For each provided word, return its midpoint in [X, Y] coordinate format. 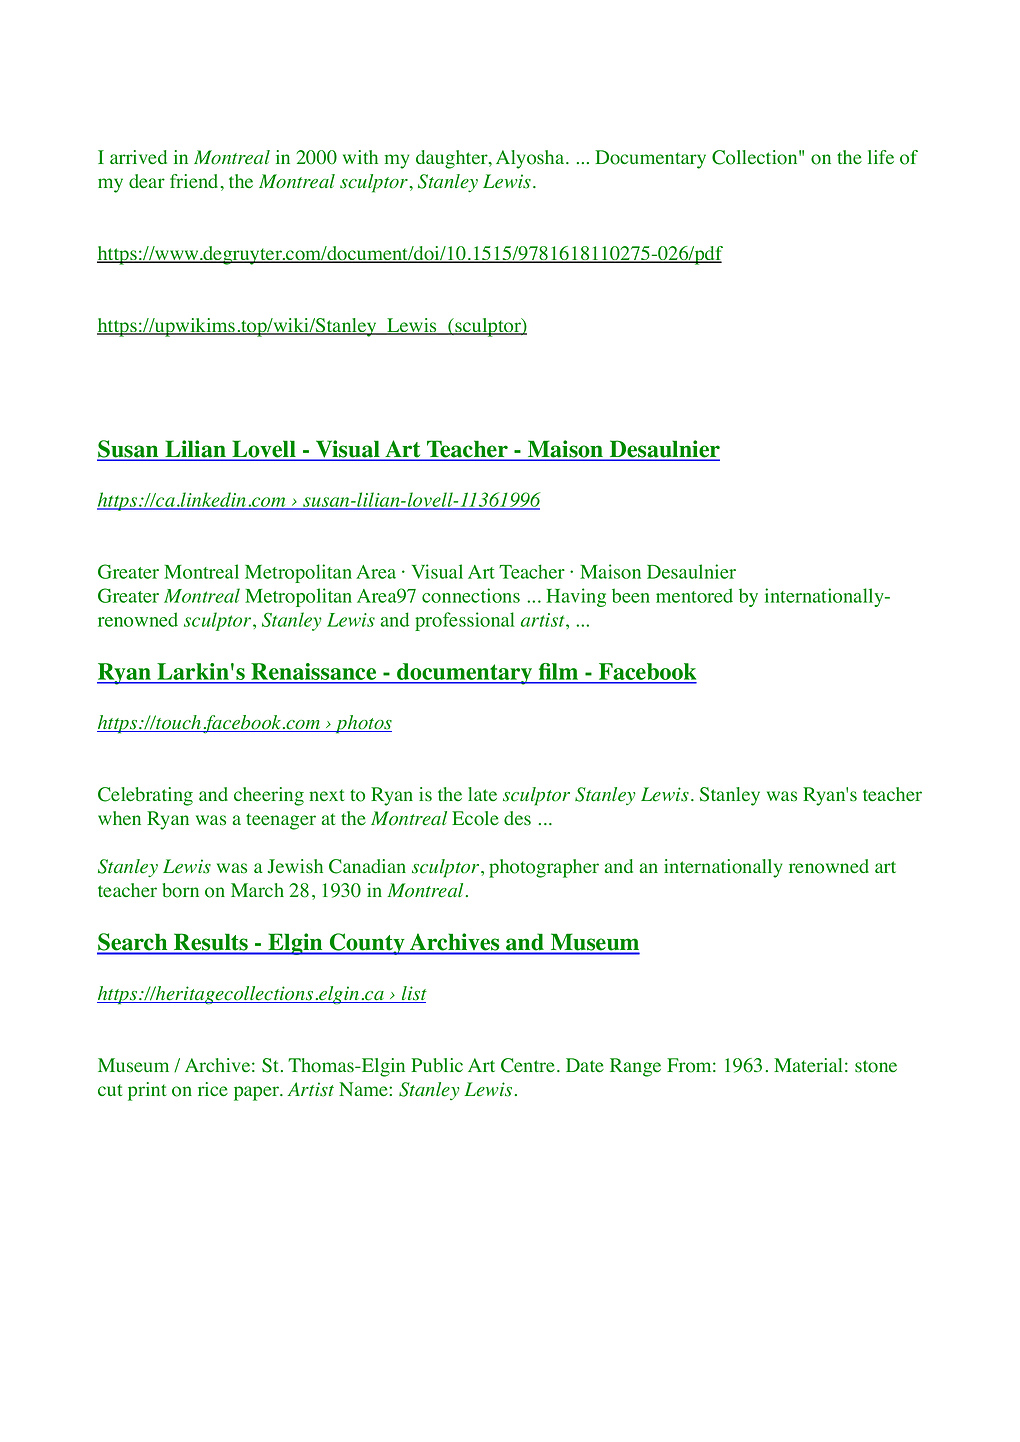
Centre [528, 1065]
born [181, 890]
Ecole [475, 818]
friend [195, 181]
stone [876, 1066]
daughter [453, 159]
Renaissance [314, 673]
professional [464, 621]
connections [471, 595]
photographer [544, 868]
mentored [694, 595]
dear [147, 181]
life [881, 157]
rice [213, 1089]
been [631, 595]
